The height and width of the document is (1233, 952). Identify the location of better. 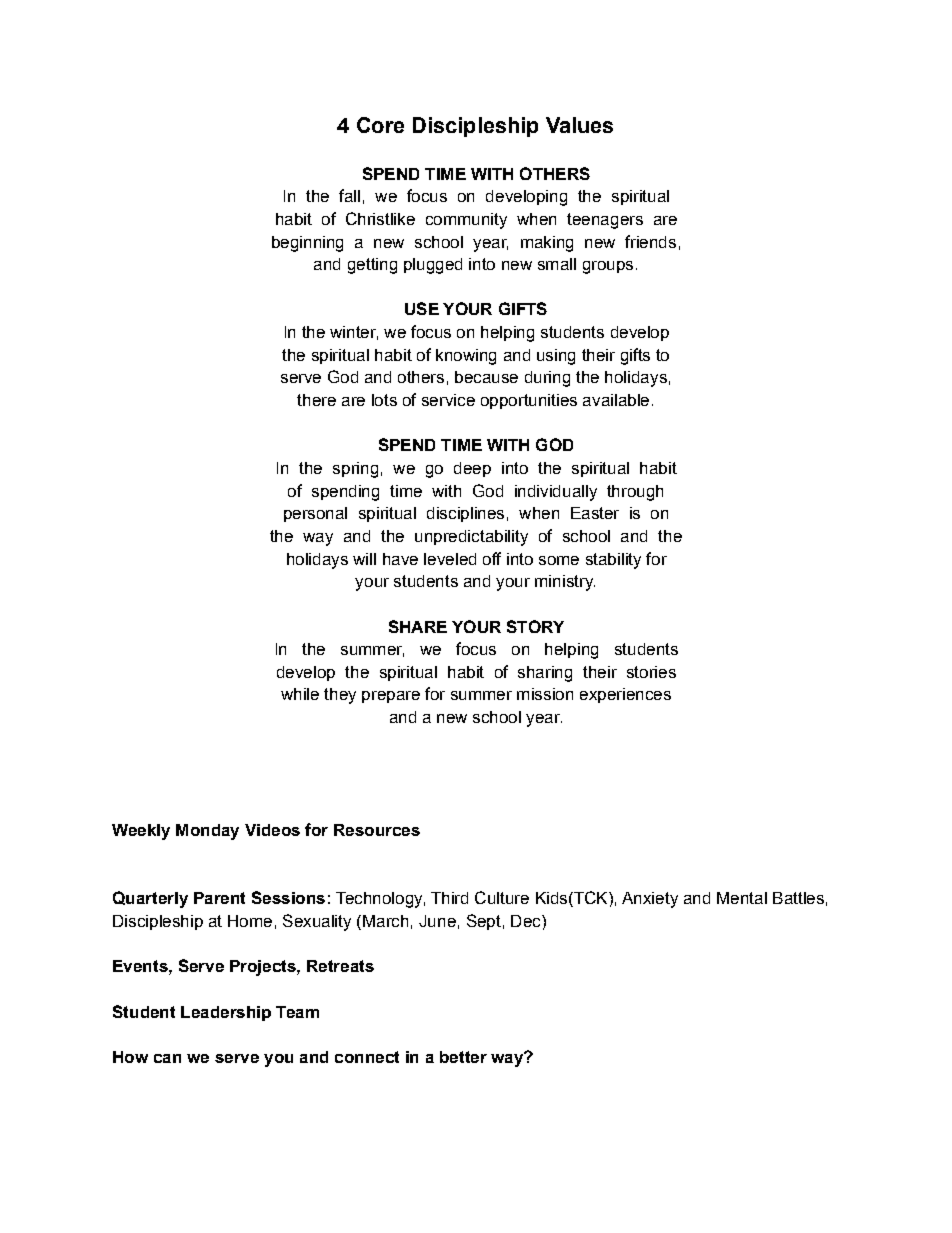
(463, 1057).
